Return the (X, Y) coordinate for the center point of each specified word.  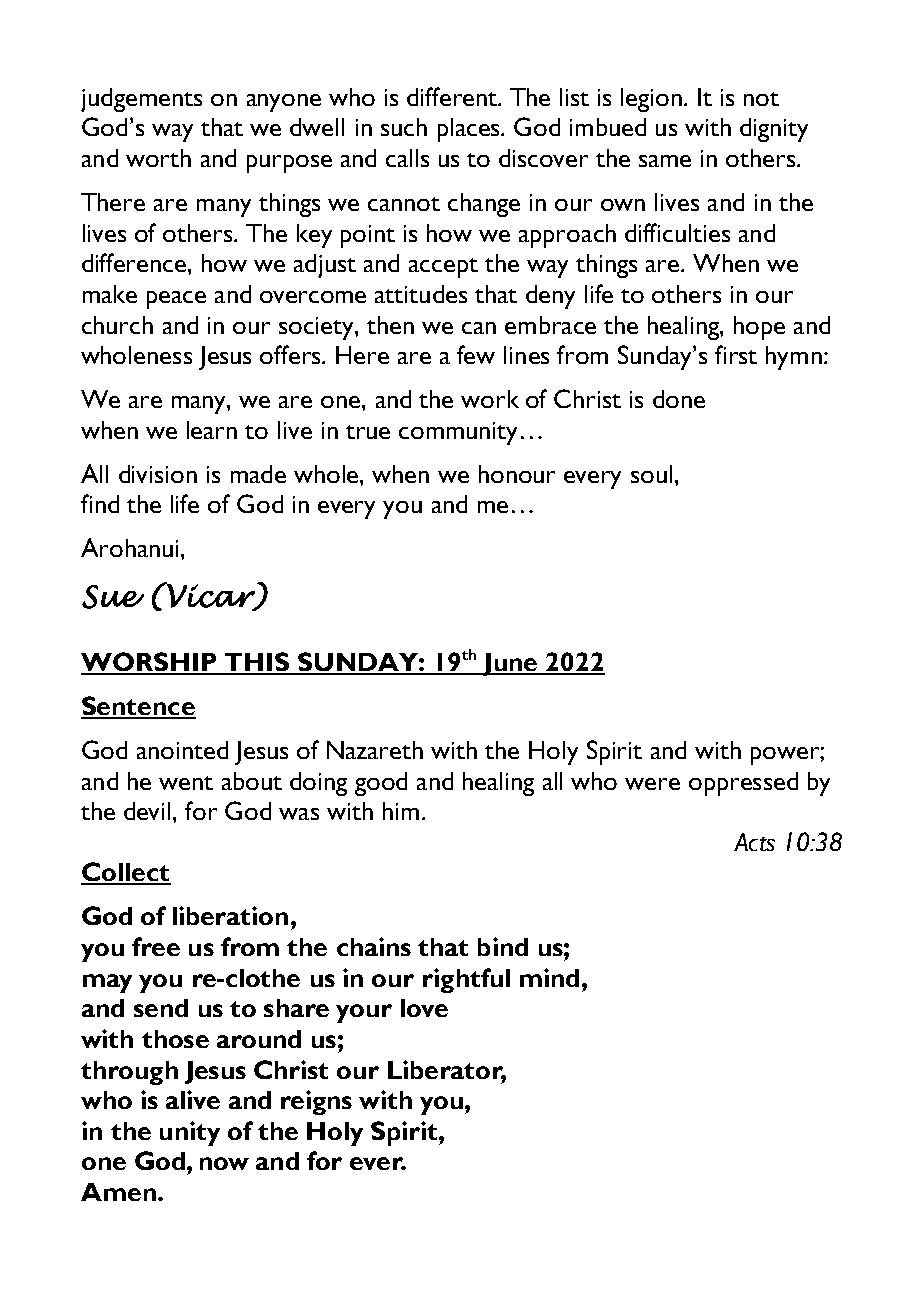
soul (651, 474)
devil (147, 811)
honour (517, 474)
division (158, 474)
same (665, 161)
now (224, 1163)
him (401, 811)
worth (158, 158)
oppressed (743, 784)
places (470, 130)
